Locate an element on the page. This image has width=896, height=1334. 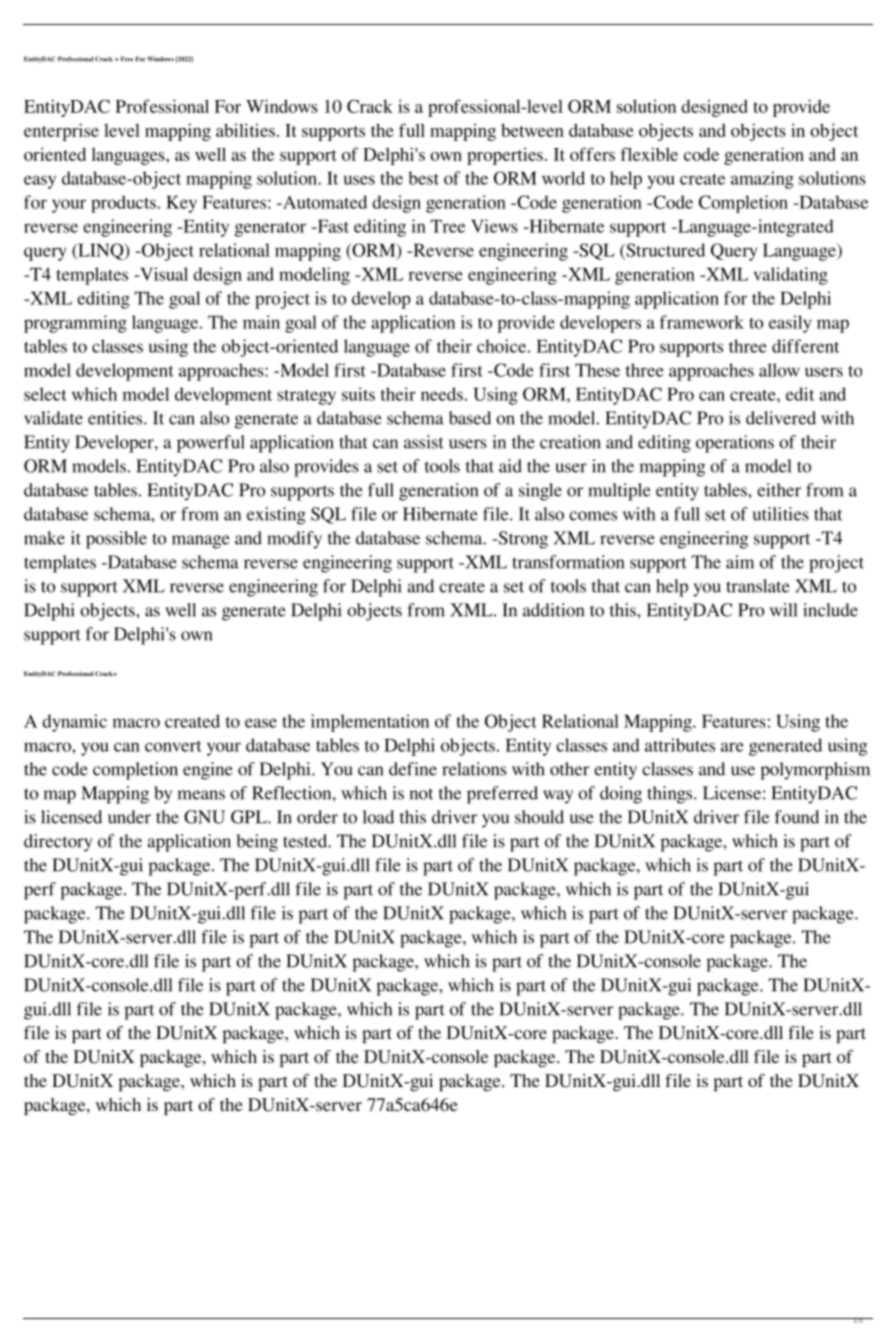
enterprise is located at coordinates (61, 132).
